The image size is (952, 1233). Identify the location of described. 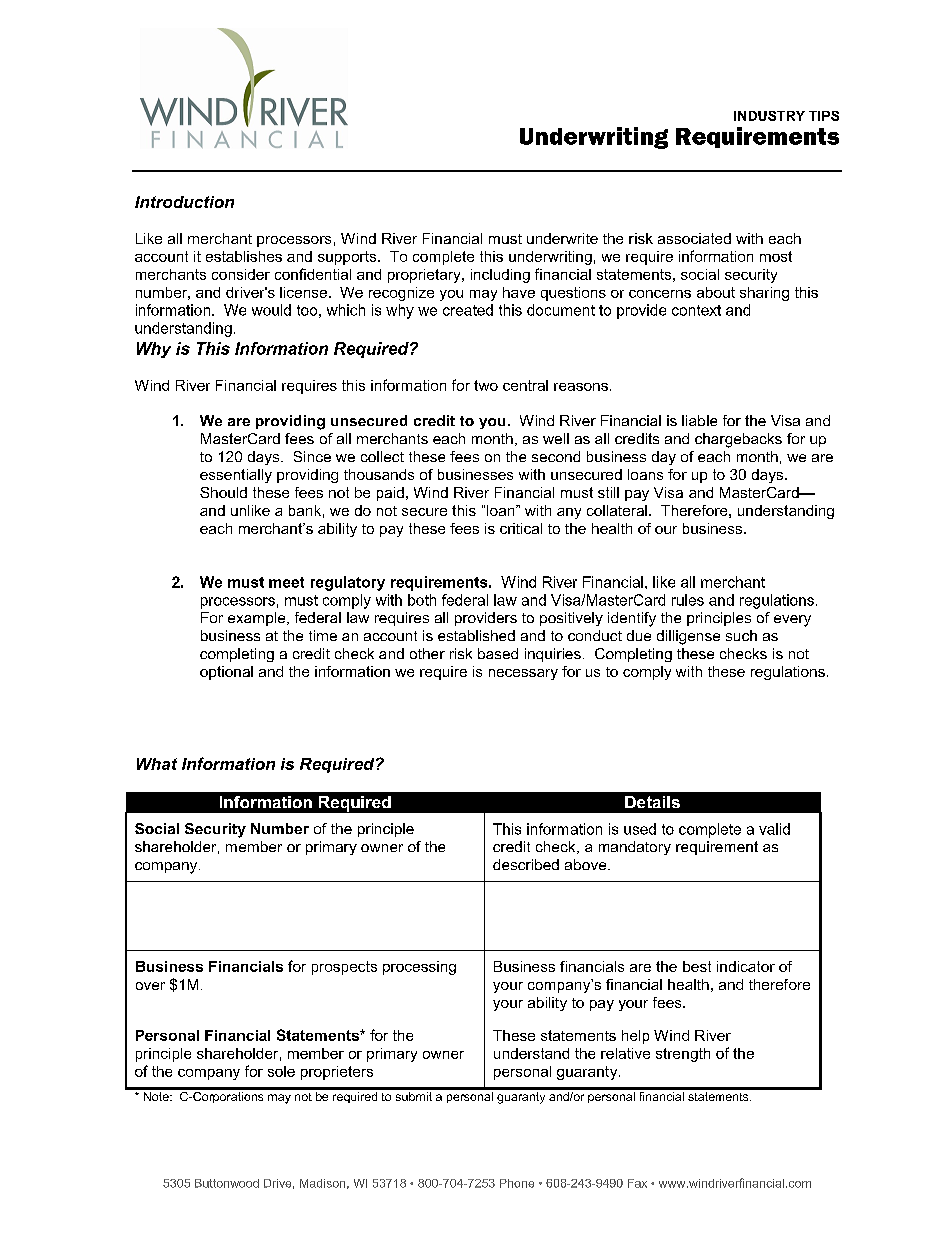
(526, 864).
